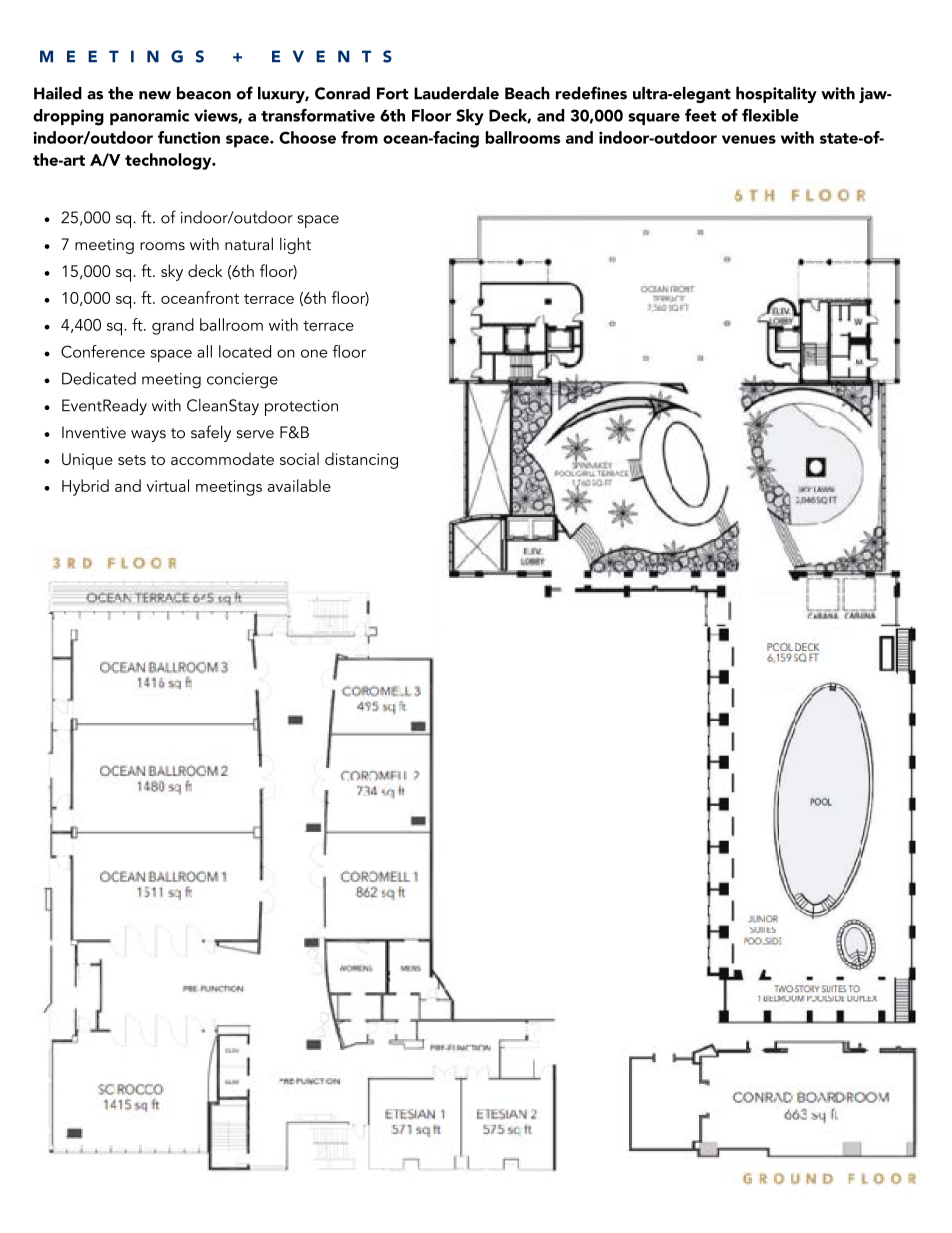 The image size is (952, 1233). Describe the element at coordinates (167, 485) in the screenshot. I see `virtual` at that location.
